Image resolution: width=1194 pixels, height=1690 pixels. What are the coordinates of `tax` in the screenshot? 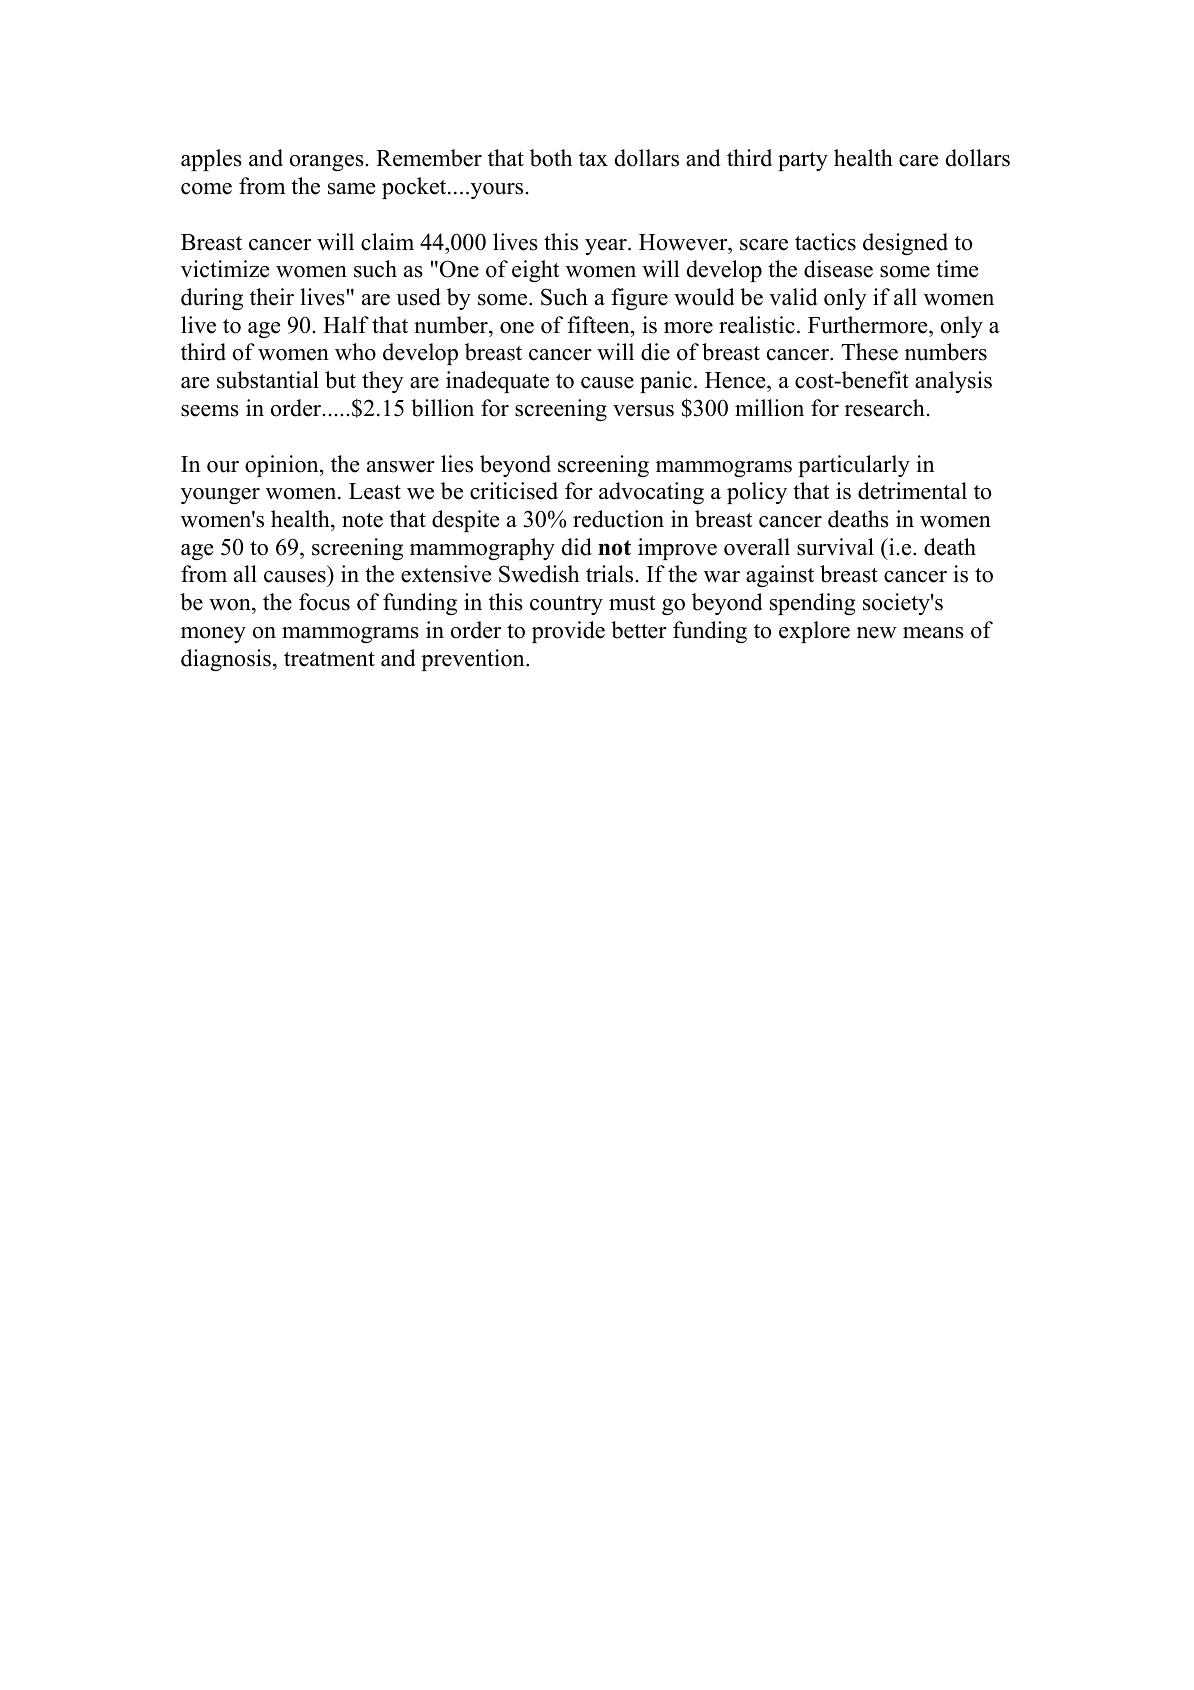 It's located at (593, 159).
